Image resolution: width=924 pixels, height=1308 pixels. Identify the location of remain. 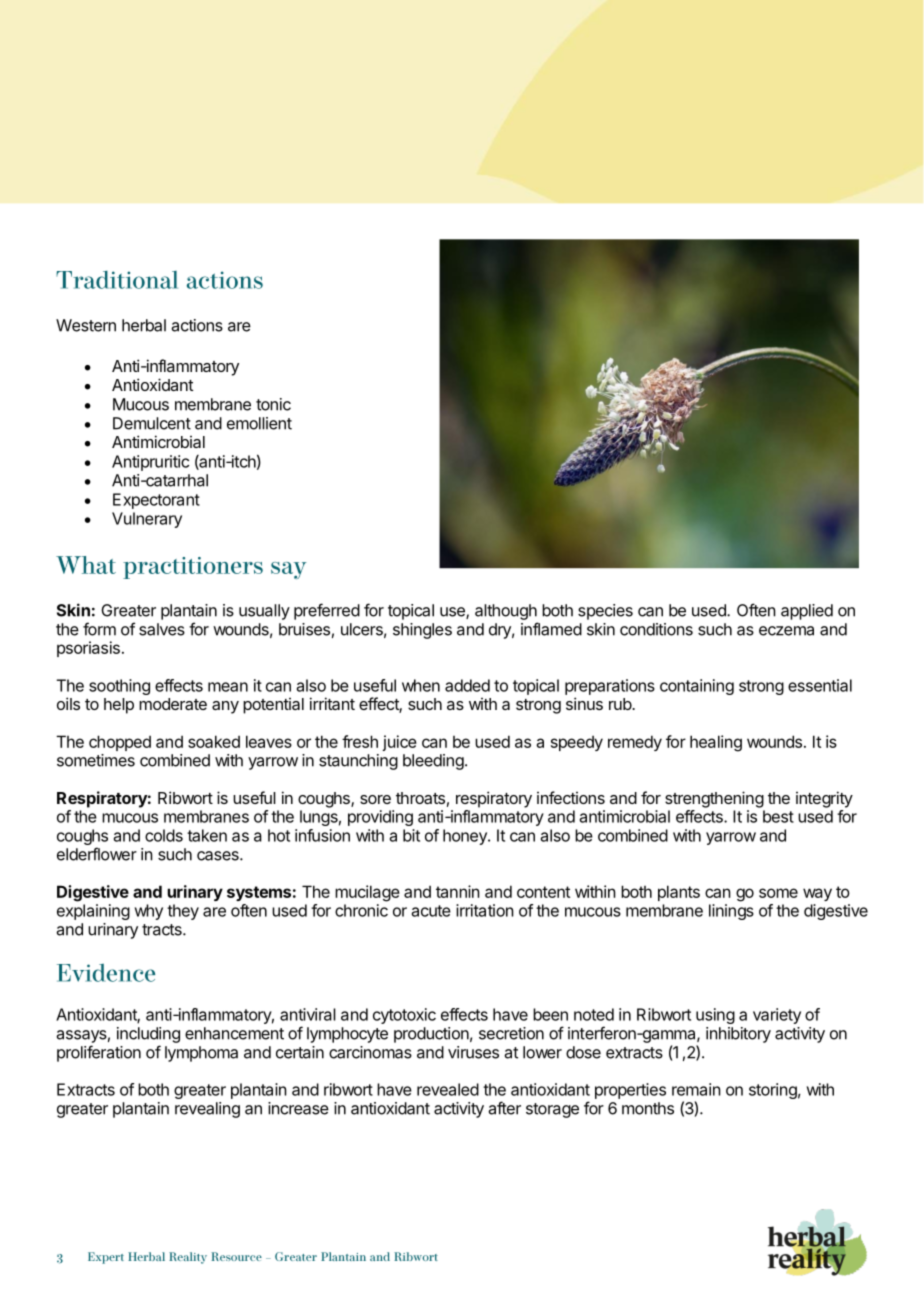
(696, 1089).
